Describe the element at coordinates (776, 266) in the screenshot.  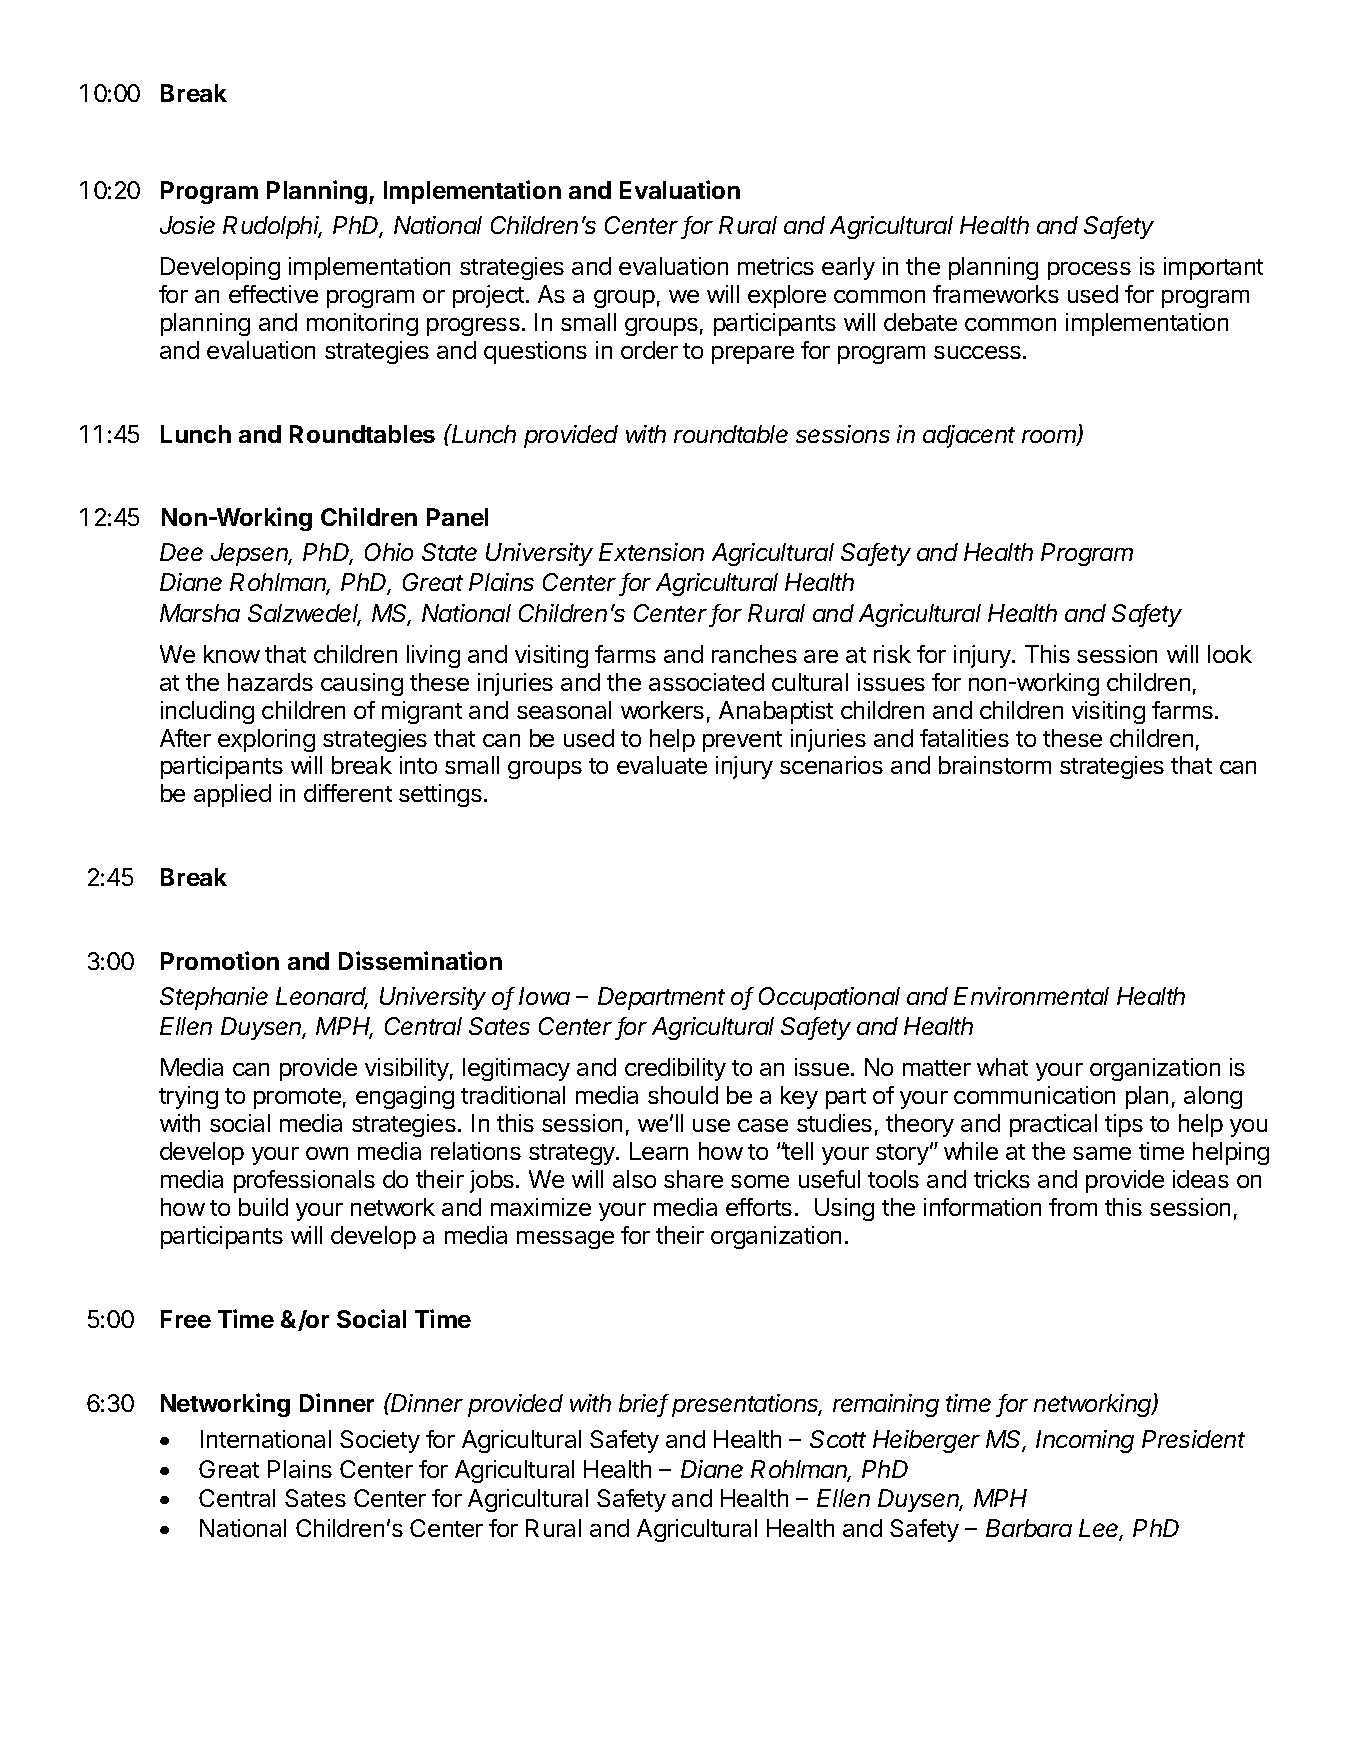
I see `metrics` at that location.
